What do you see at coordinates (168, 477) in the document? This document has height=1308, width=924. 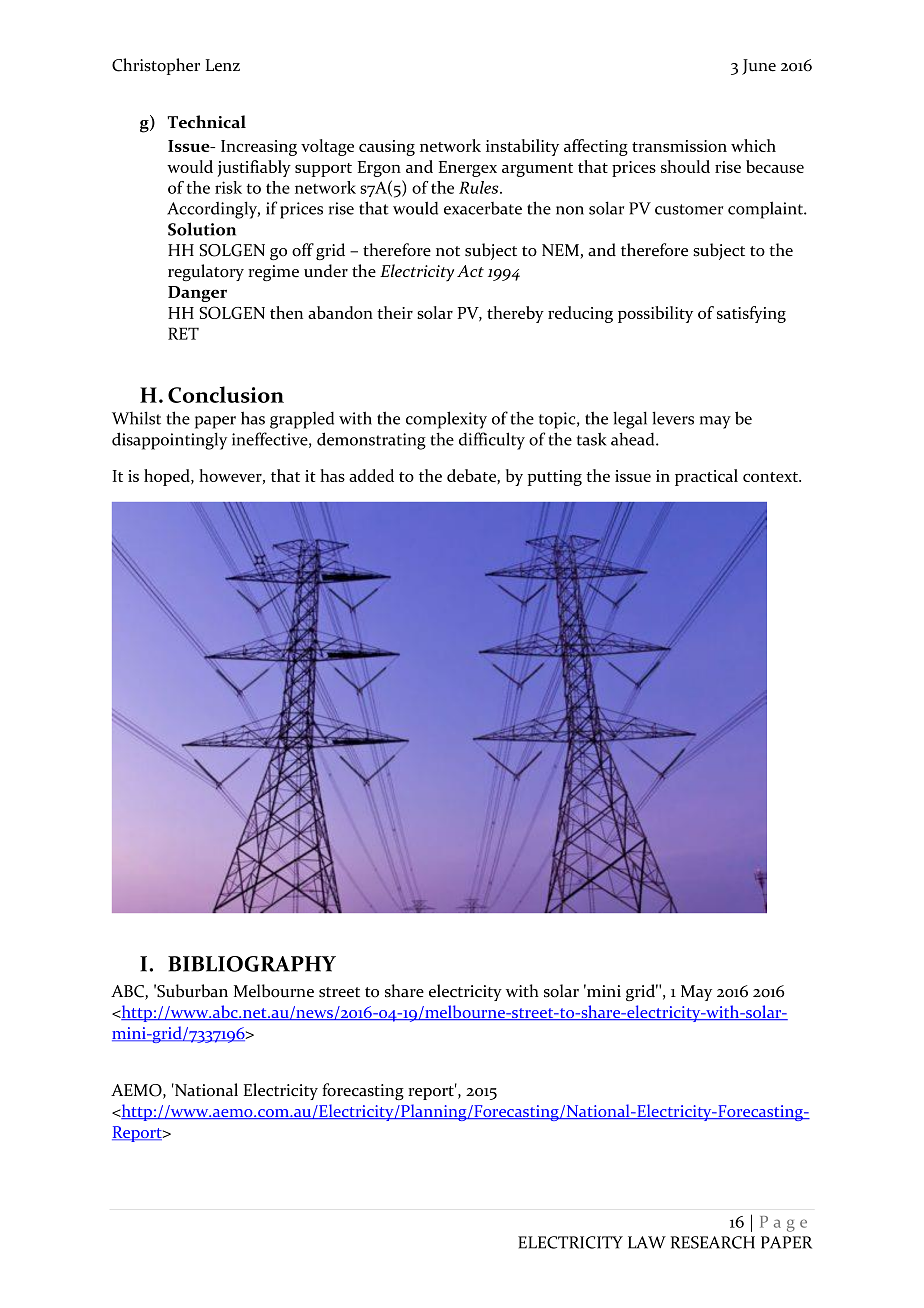 I see `hoped` at bounding box center [168, 477].
